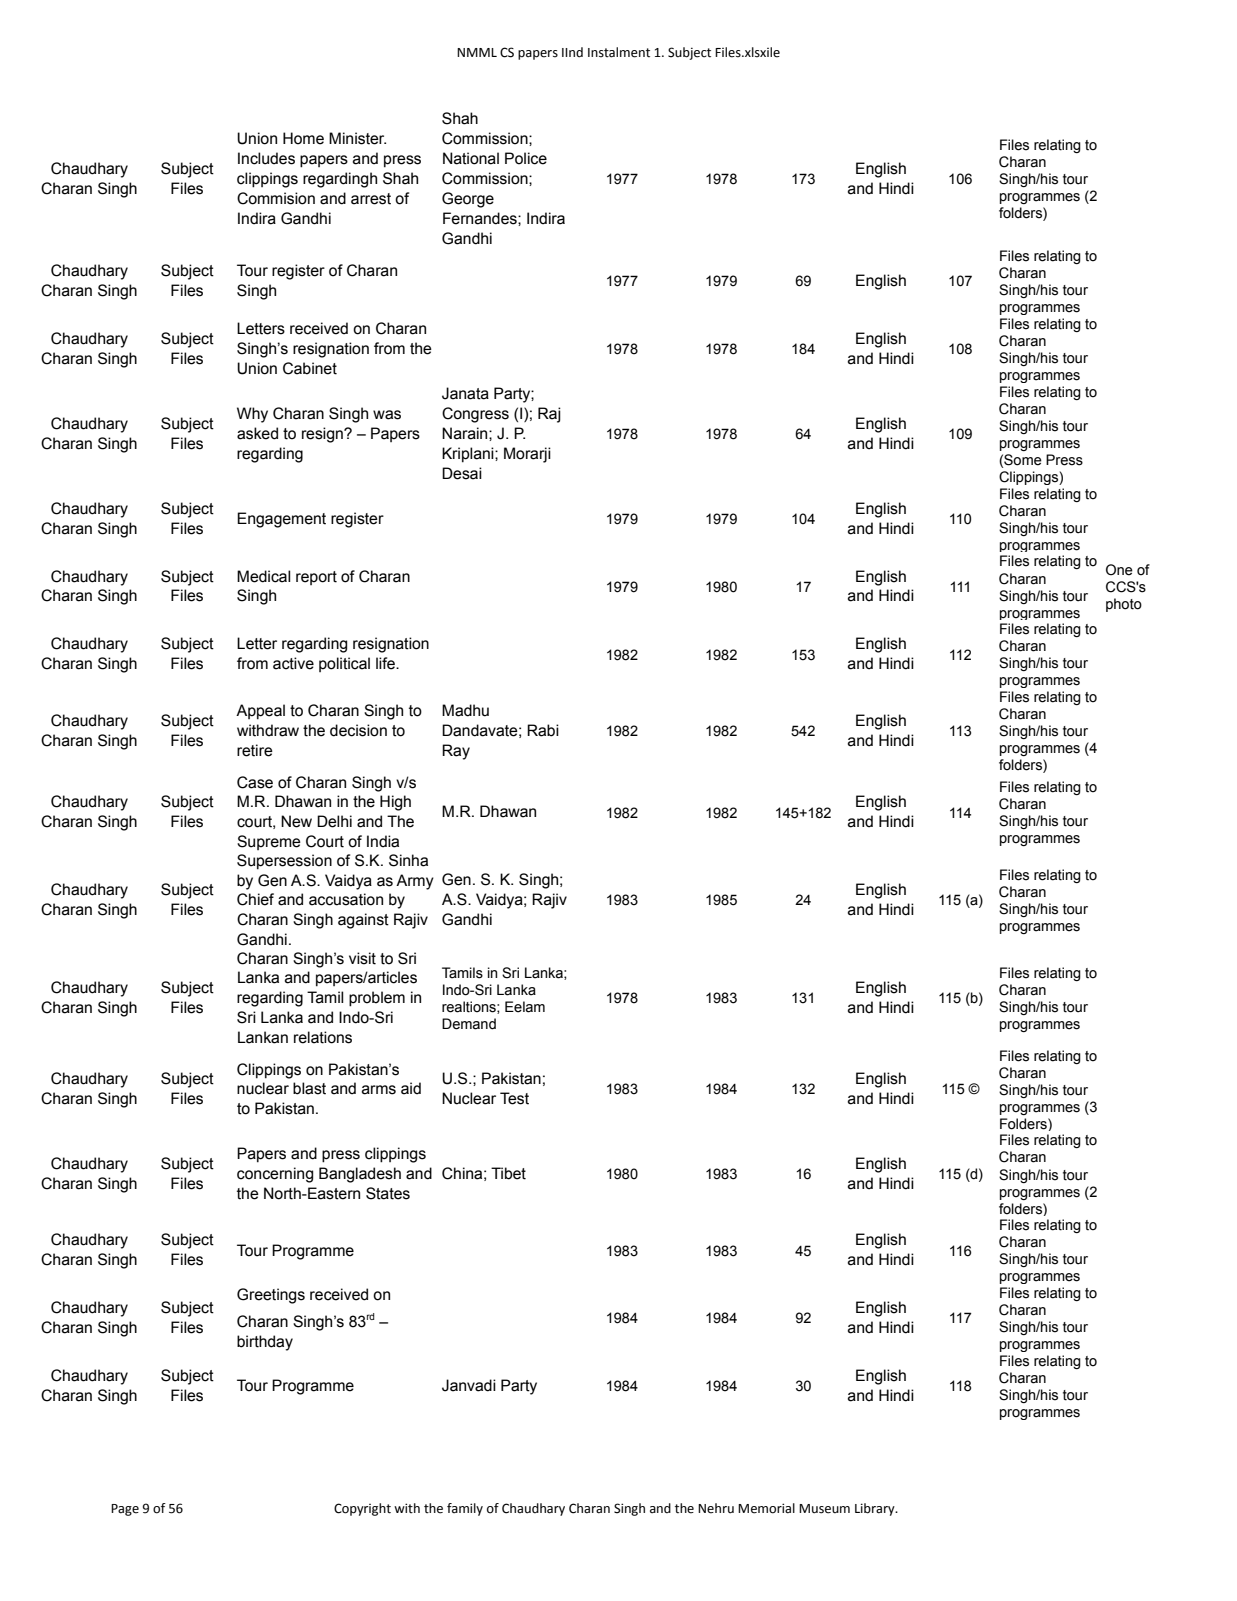 This screenshot has width=1237, height=1601. Describe the element at coordinates (526, 158) in the screenshot. I see `Police` at that location.
